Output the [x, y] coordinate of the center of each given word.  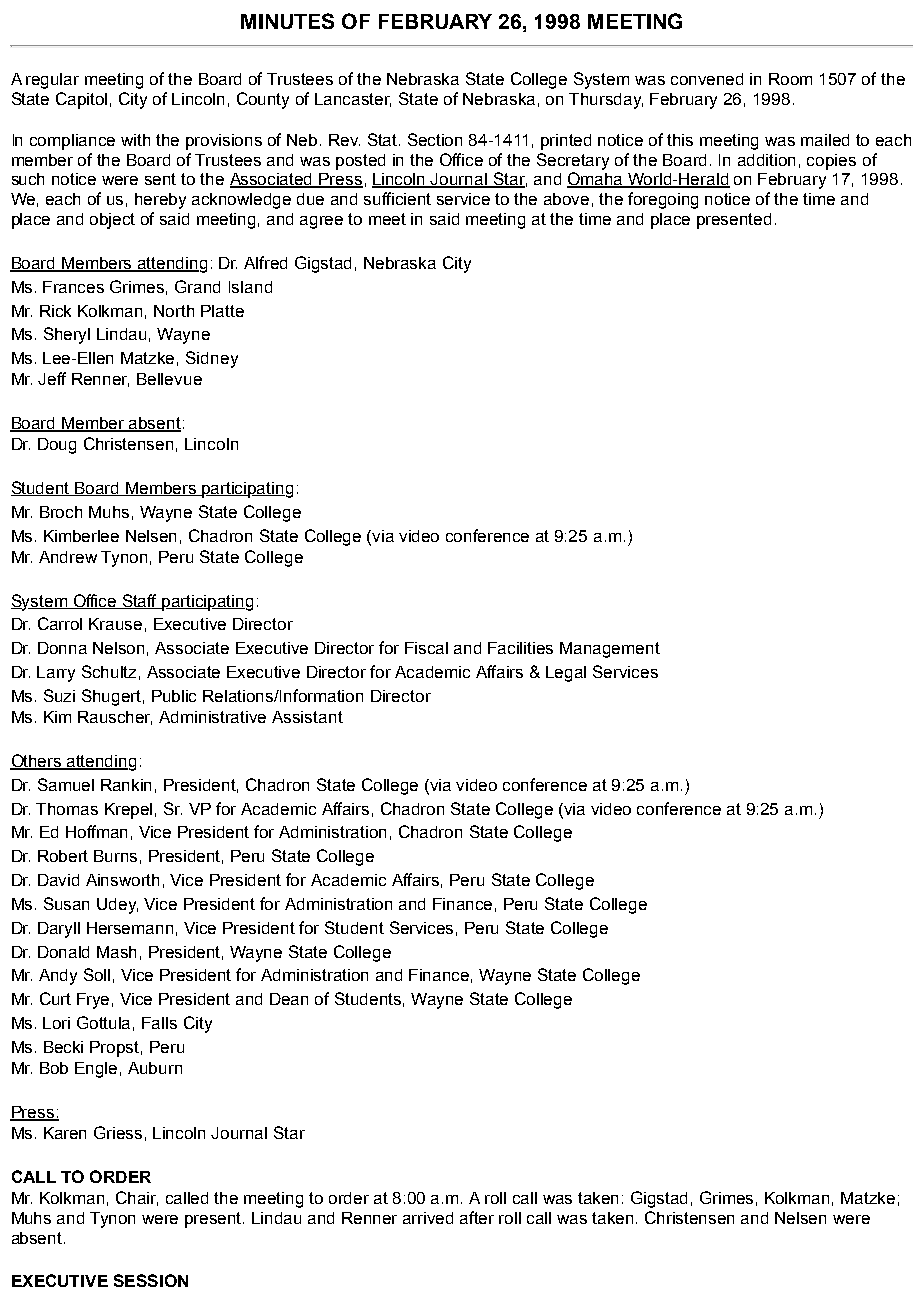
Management [610, 650]
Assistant [307, 717]
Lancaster [353, 100]
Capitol [81, 100]
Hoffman [96, 831]
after [477, 1217]
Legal [566, 674]
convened [707, 79]
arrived [428, 1218]
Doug [57, 446]
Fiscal [426, 648]
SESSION [151, 1280]
